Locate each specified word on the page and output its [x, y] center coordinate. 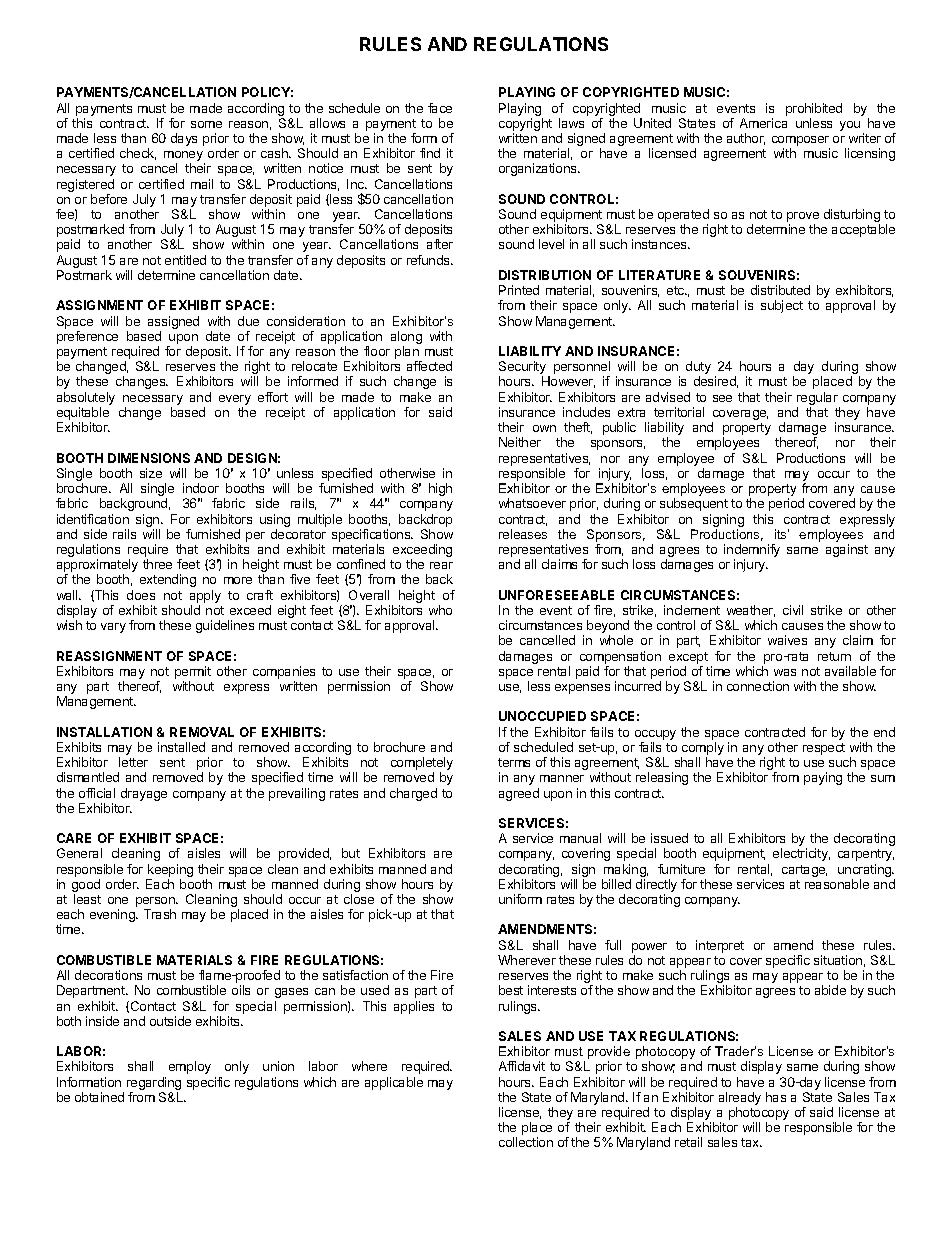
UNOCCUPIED [542, 716]
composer [801, 142]
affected [429, 366]
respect [824, 749]
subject [782, 306]
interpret [720, 946]
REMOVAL [202, 732]
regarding [154, 1083]
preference [87, 337]
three [157, 564]
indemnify [752, 552]
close [359, 899]
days [184, 139]
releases [523, 534]
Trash [160, 914]
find [430, 153]
